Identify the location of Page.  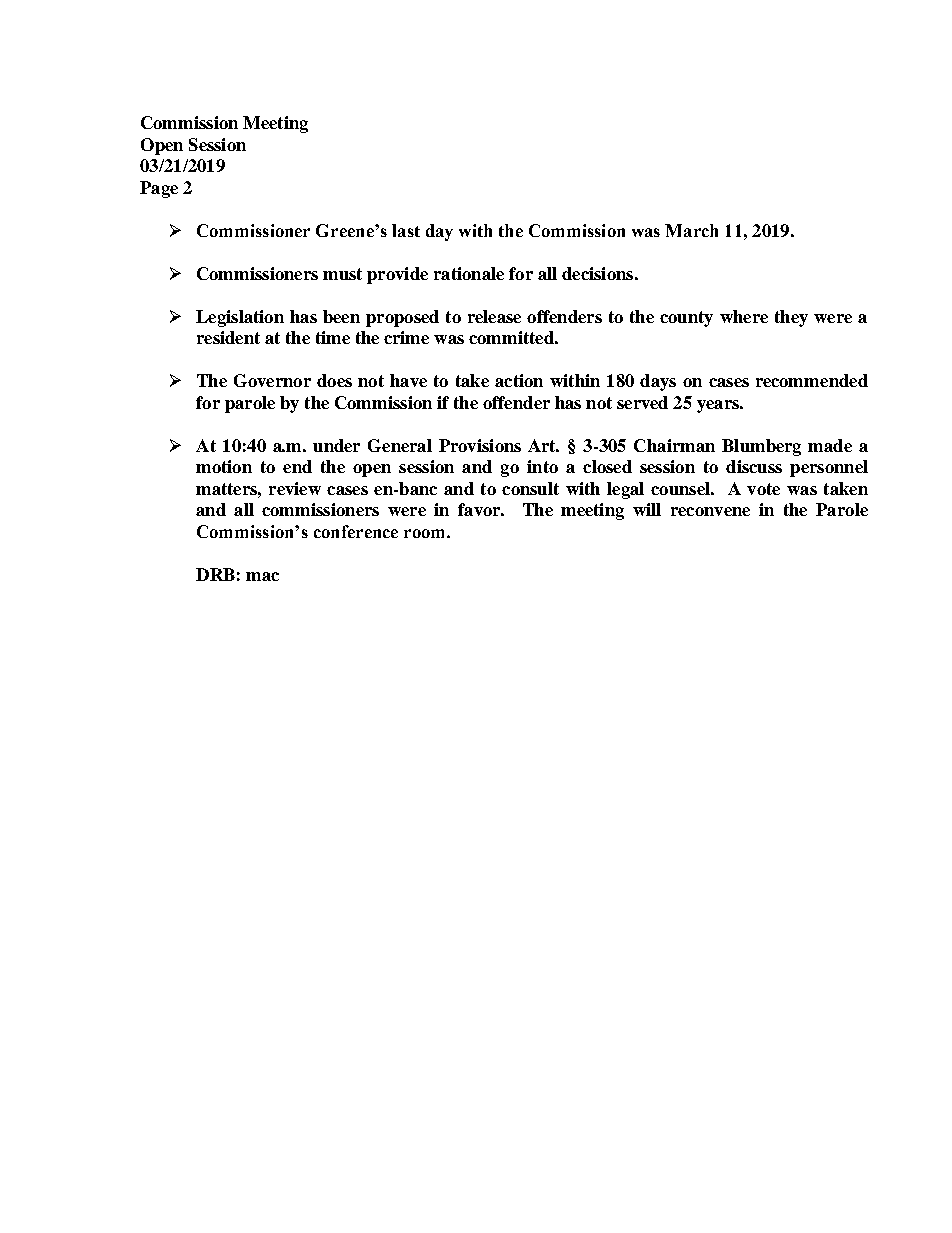
(159, 189).
